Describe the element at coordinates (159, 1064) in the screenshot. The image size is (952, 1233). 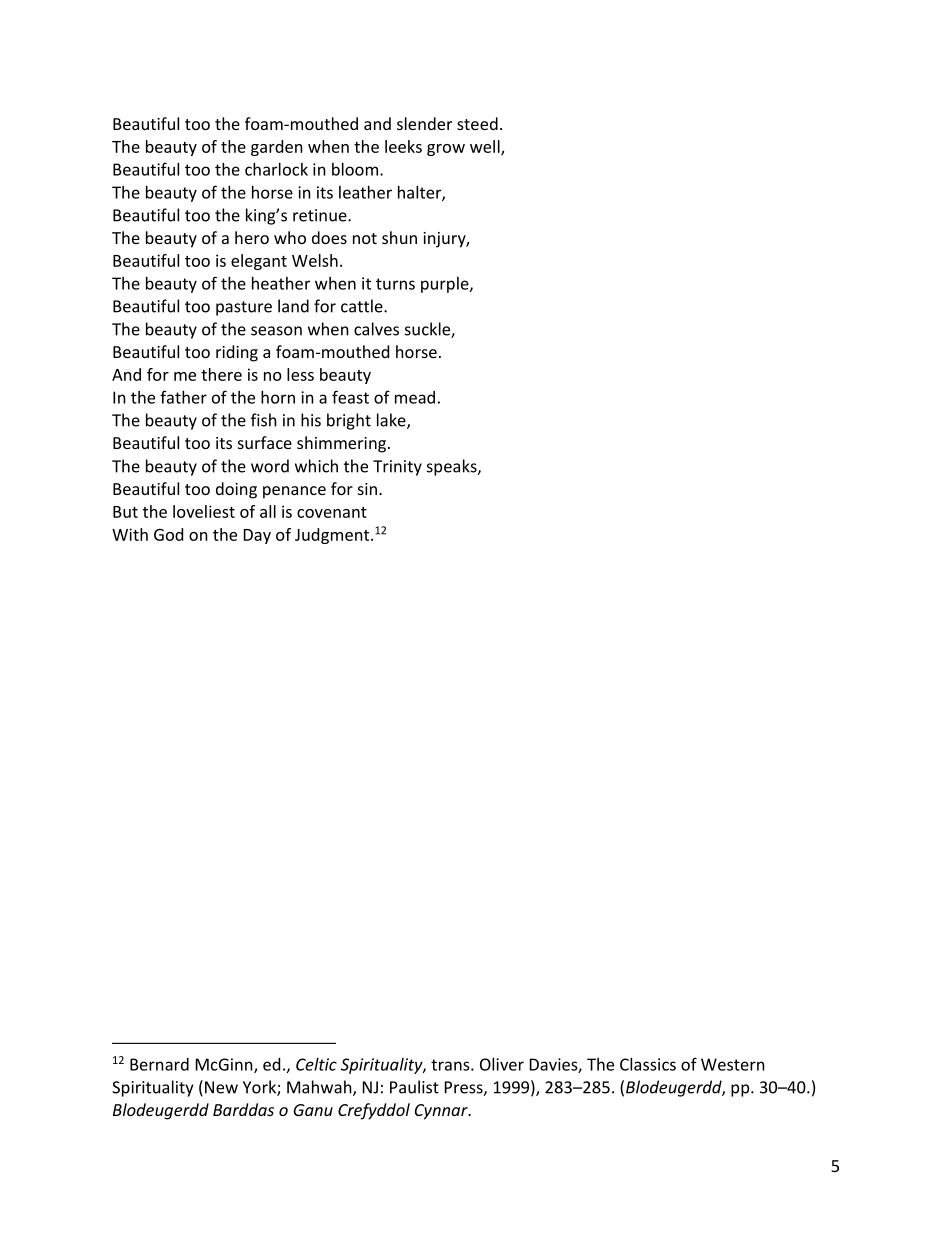
I see `Bernard` at that location.
